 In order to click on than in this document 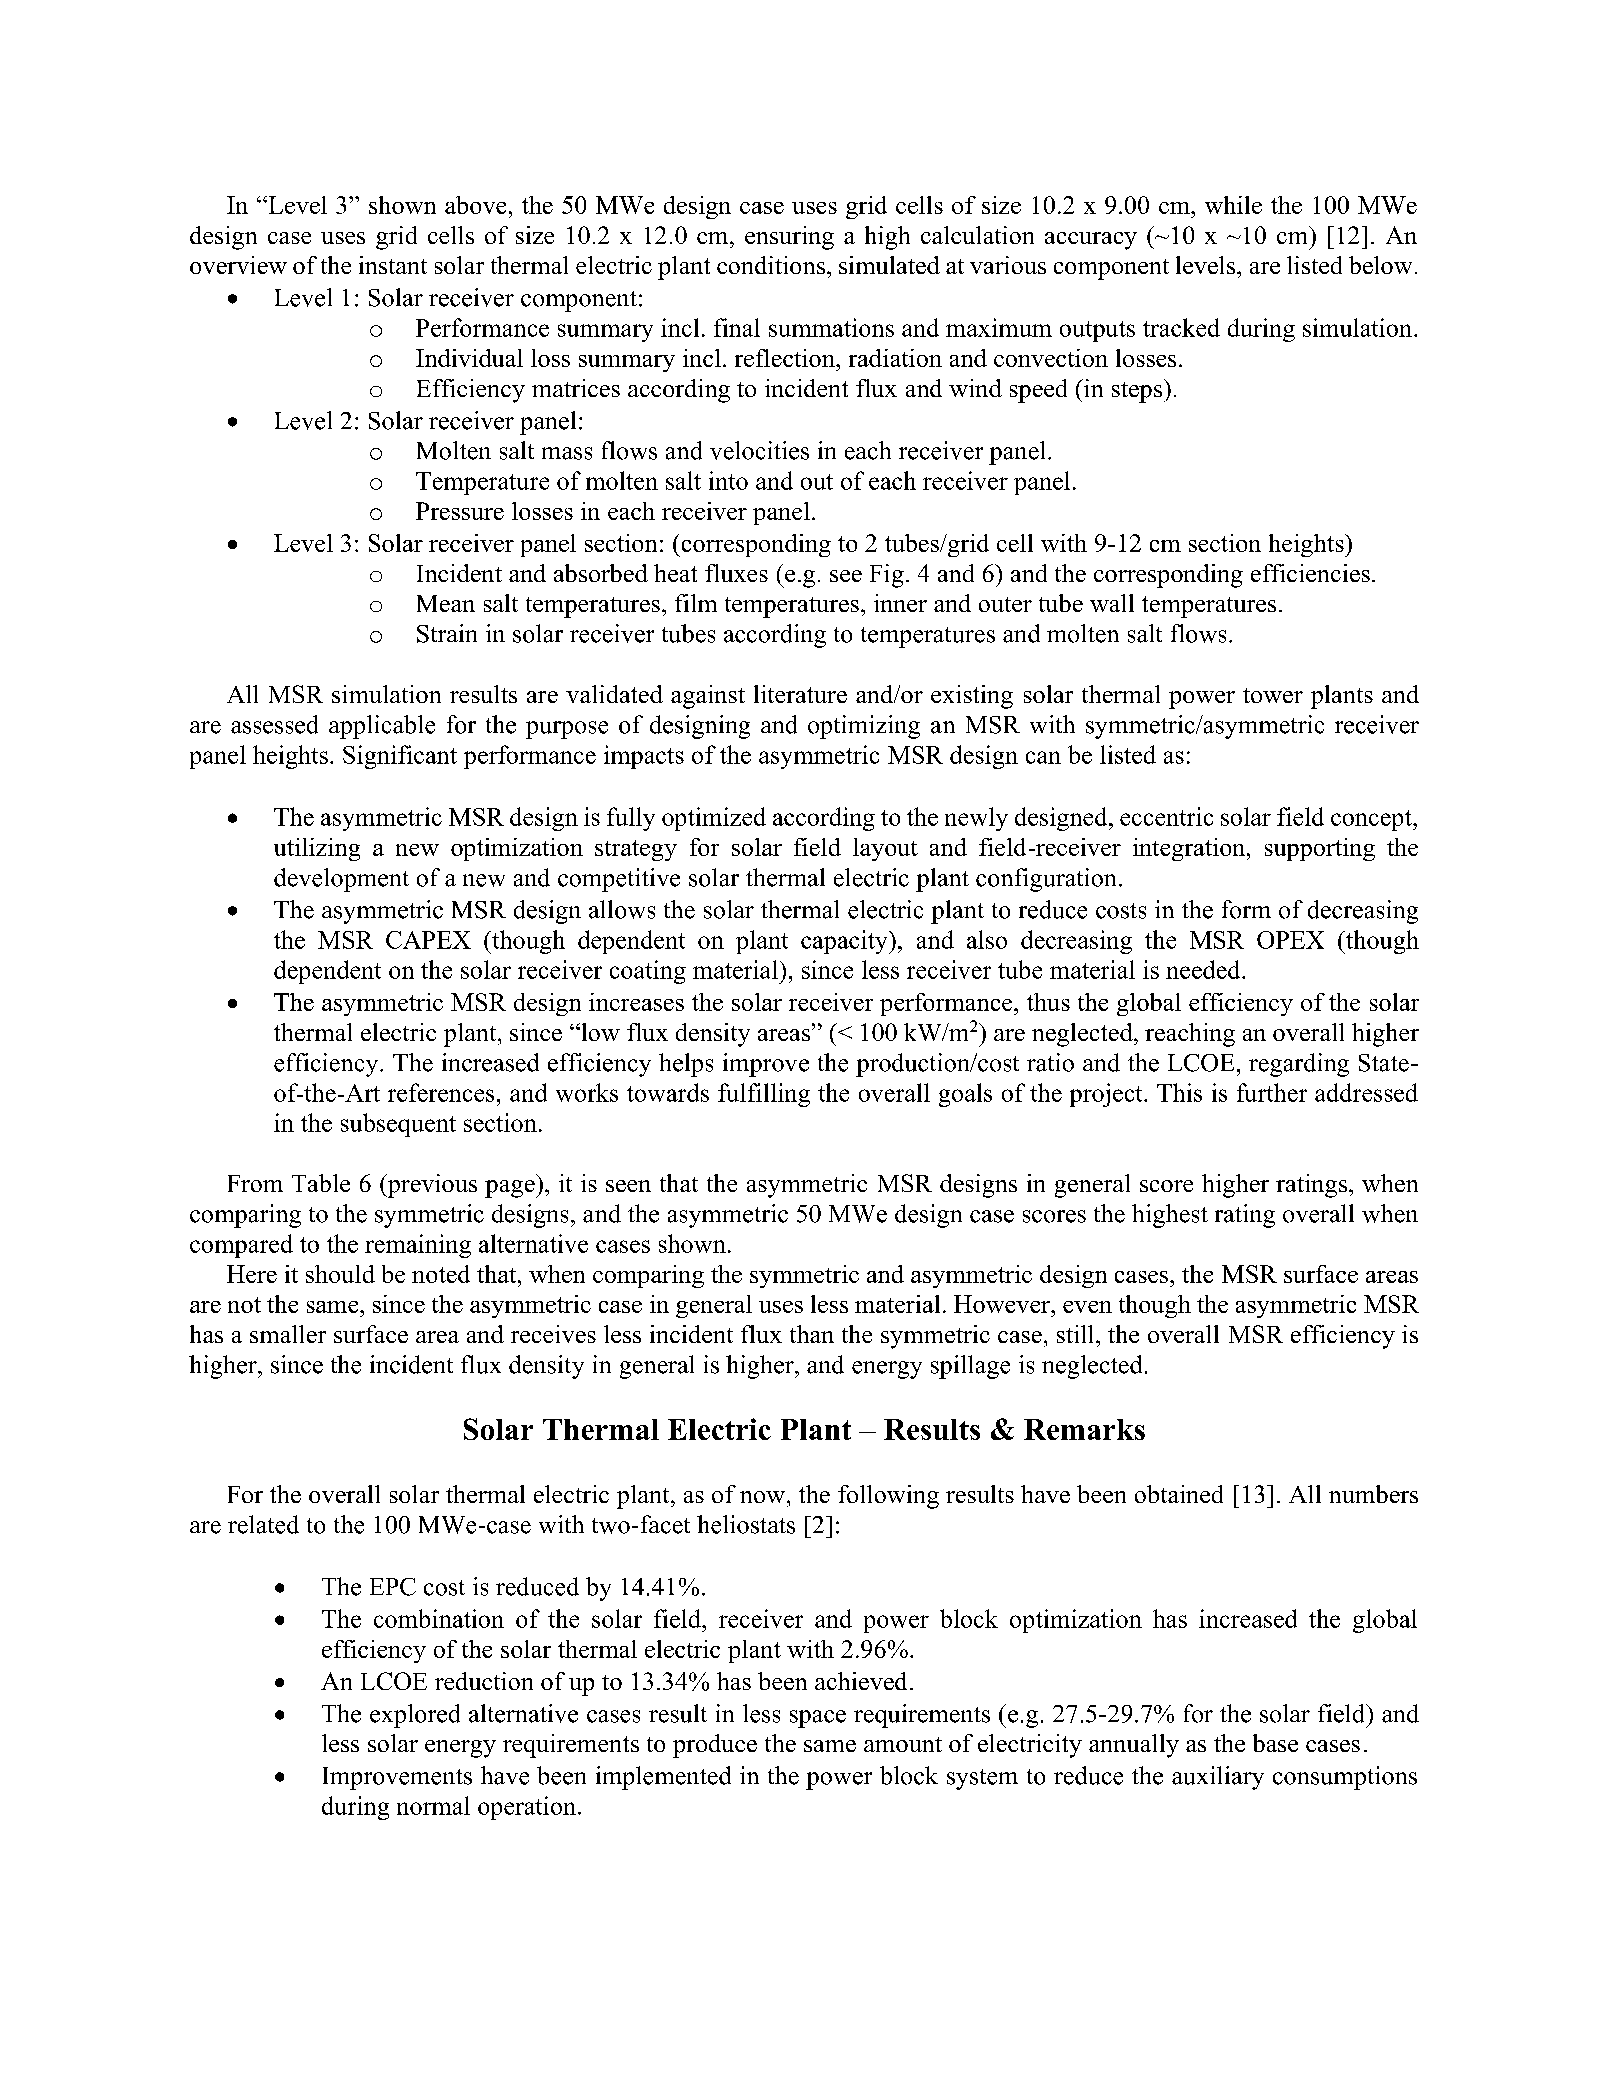, I will do `click(812, 1334)`.
